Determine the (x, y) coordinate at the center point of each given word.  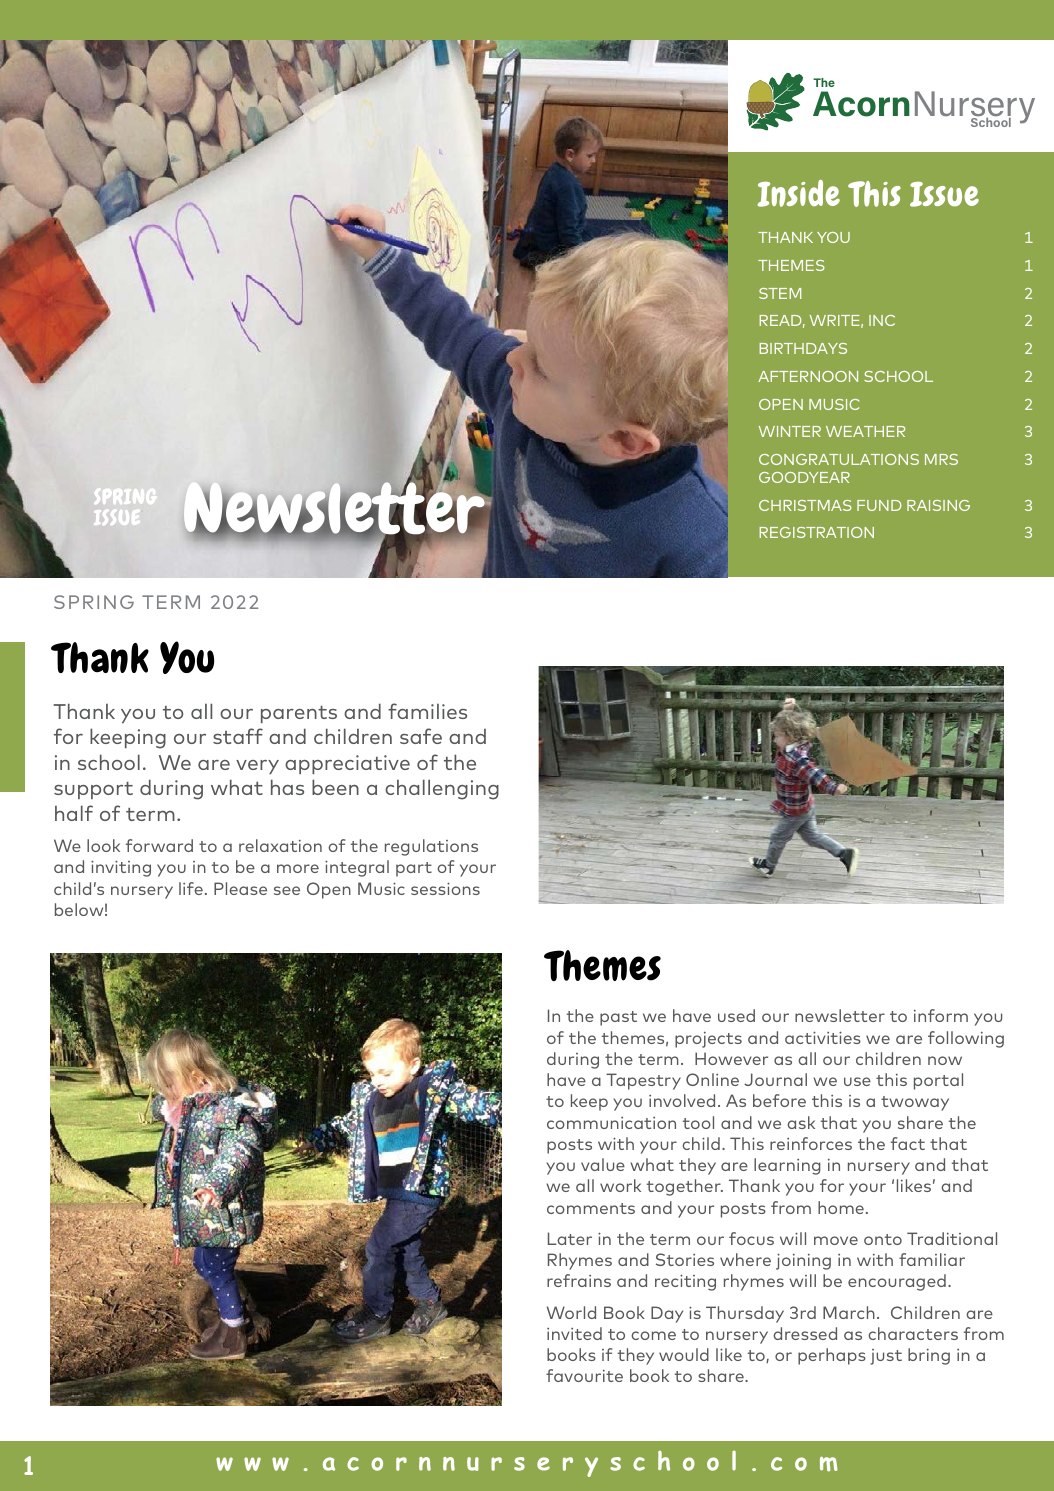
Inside (798, 193)
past (618, 1018)
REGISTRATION (816, 532)
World (571, 1312)
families (427, 711)
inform (941, 1015)
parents (299, 714)
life (191, 888)
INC (882, 320)
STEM (780, 293)
